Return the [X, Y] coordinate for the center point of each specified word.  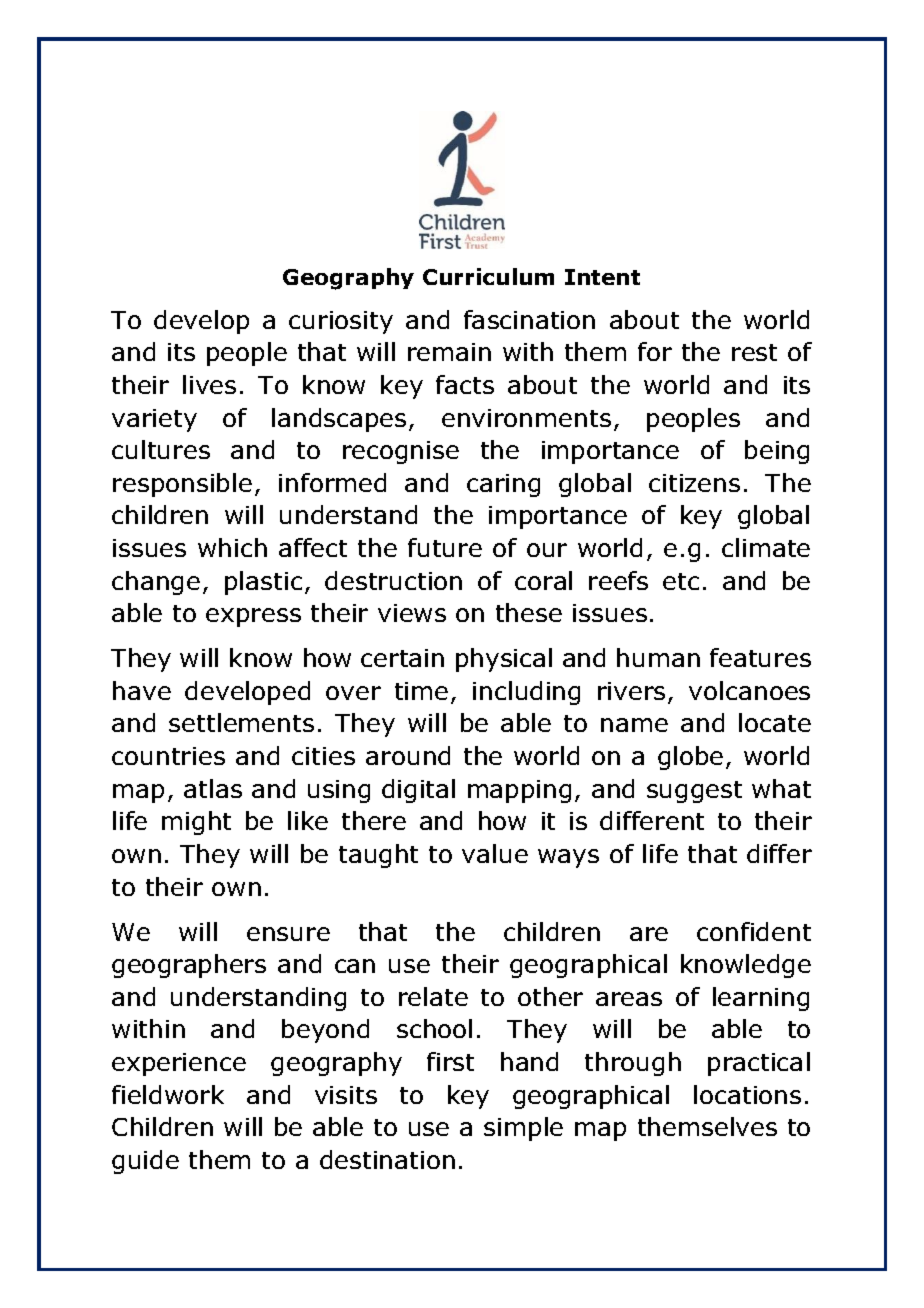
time [421, 691]
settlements [241, 722]
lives [209, 384]
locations [747, 1094]
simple [523, 1129]
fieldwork [168, 1094]
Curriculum [488, 276]
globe [690, 758]
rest [754, 352]
